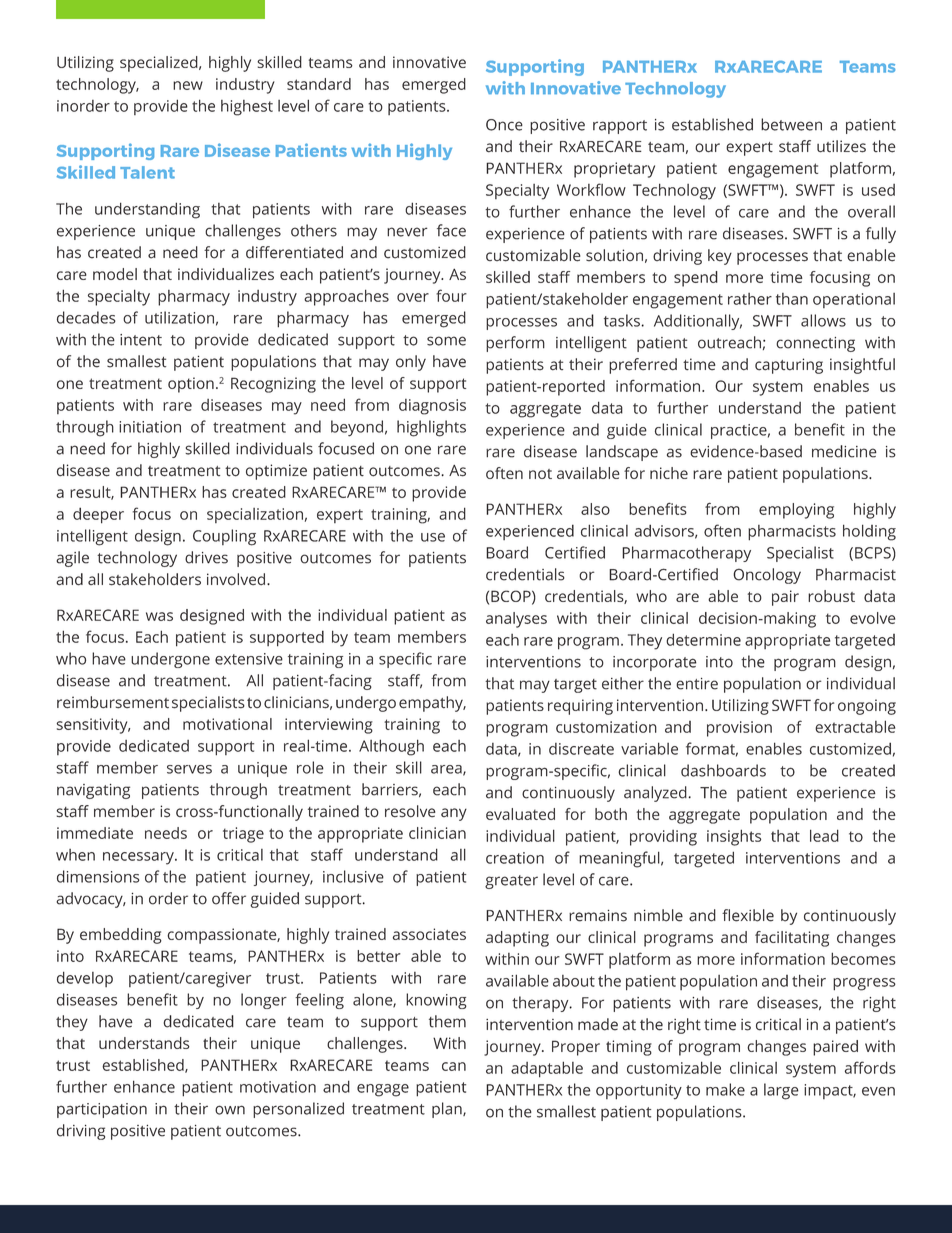 This document has height=1233, width=952. Describe the element at coordinates (504, 125) in the document. I see `Once` at that location.
